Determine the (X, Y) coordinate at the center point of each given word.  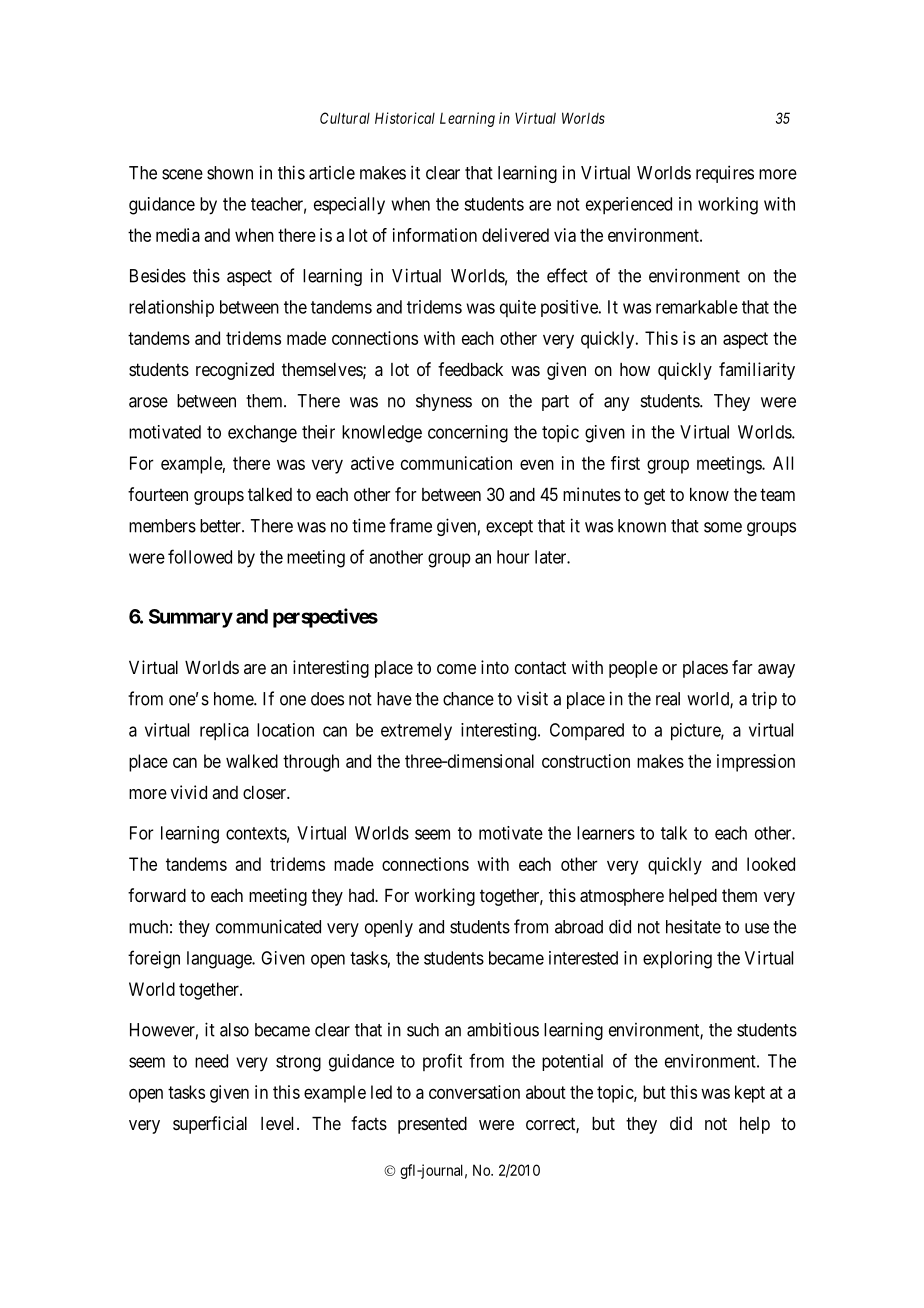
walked (252, 761)
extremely (416, 732)
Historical (405, 118)
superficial (210, 1125)
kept (750, 1094)
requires (725, 174)
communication (456, 463)
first (625, 463)
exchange (262, 434)
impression (756, 763)
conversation (474, 1092)
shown (230, 173)
